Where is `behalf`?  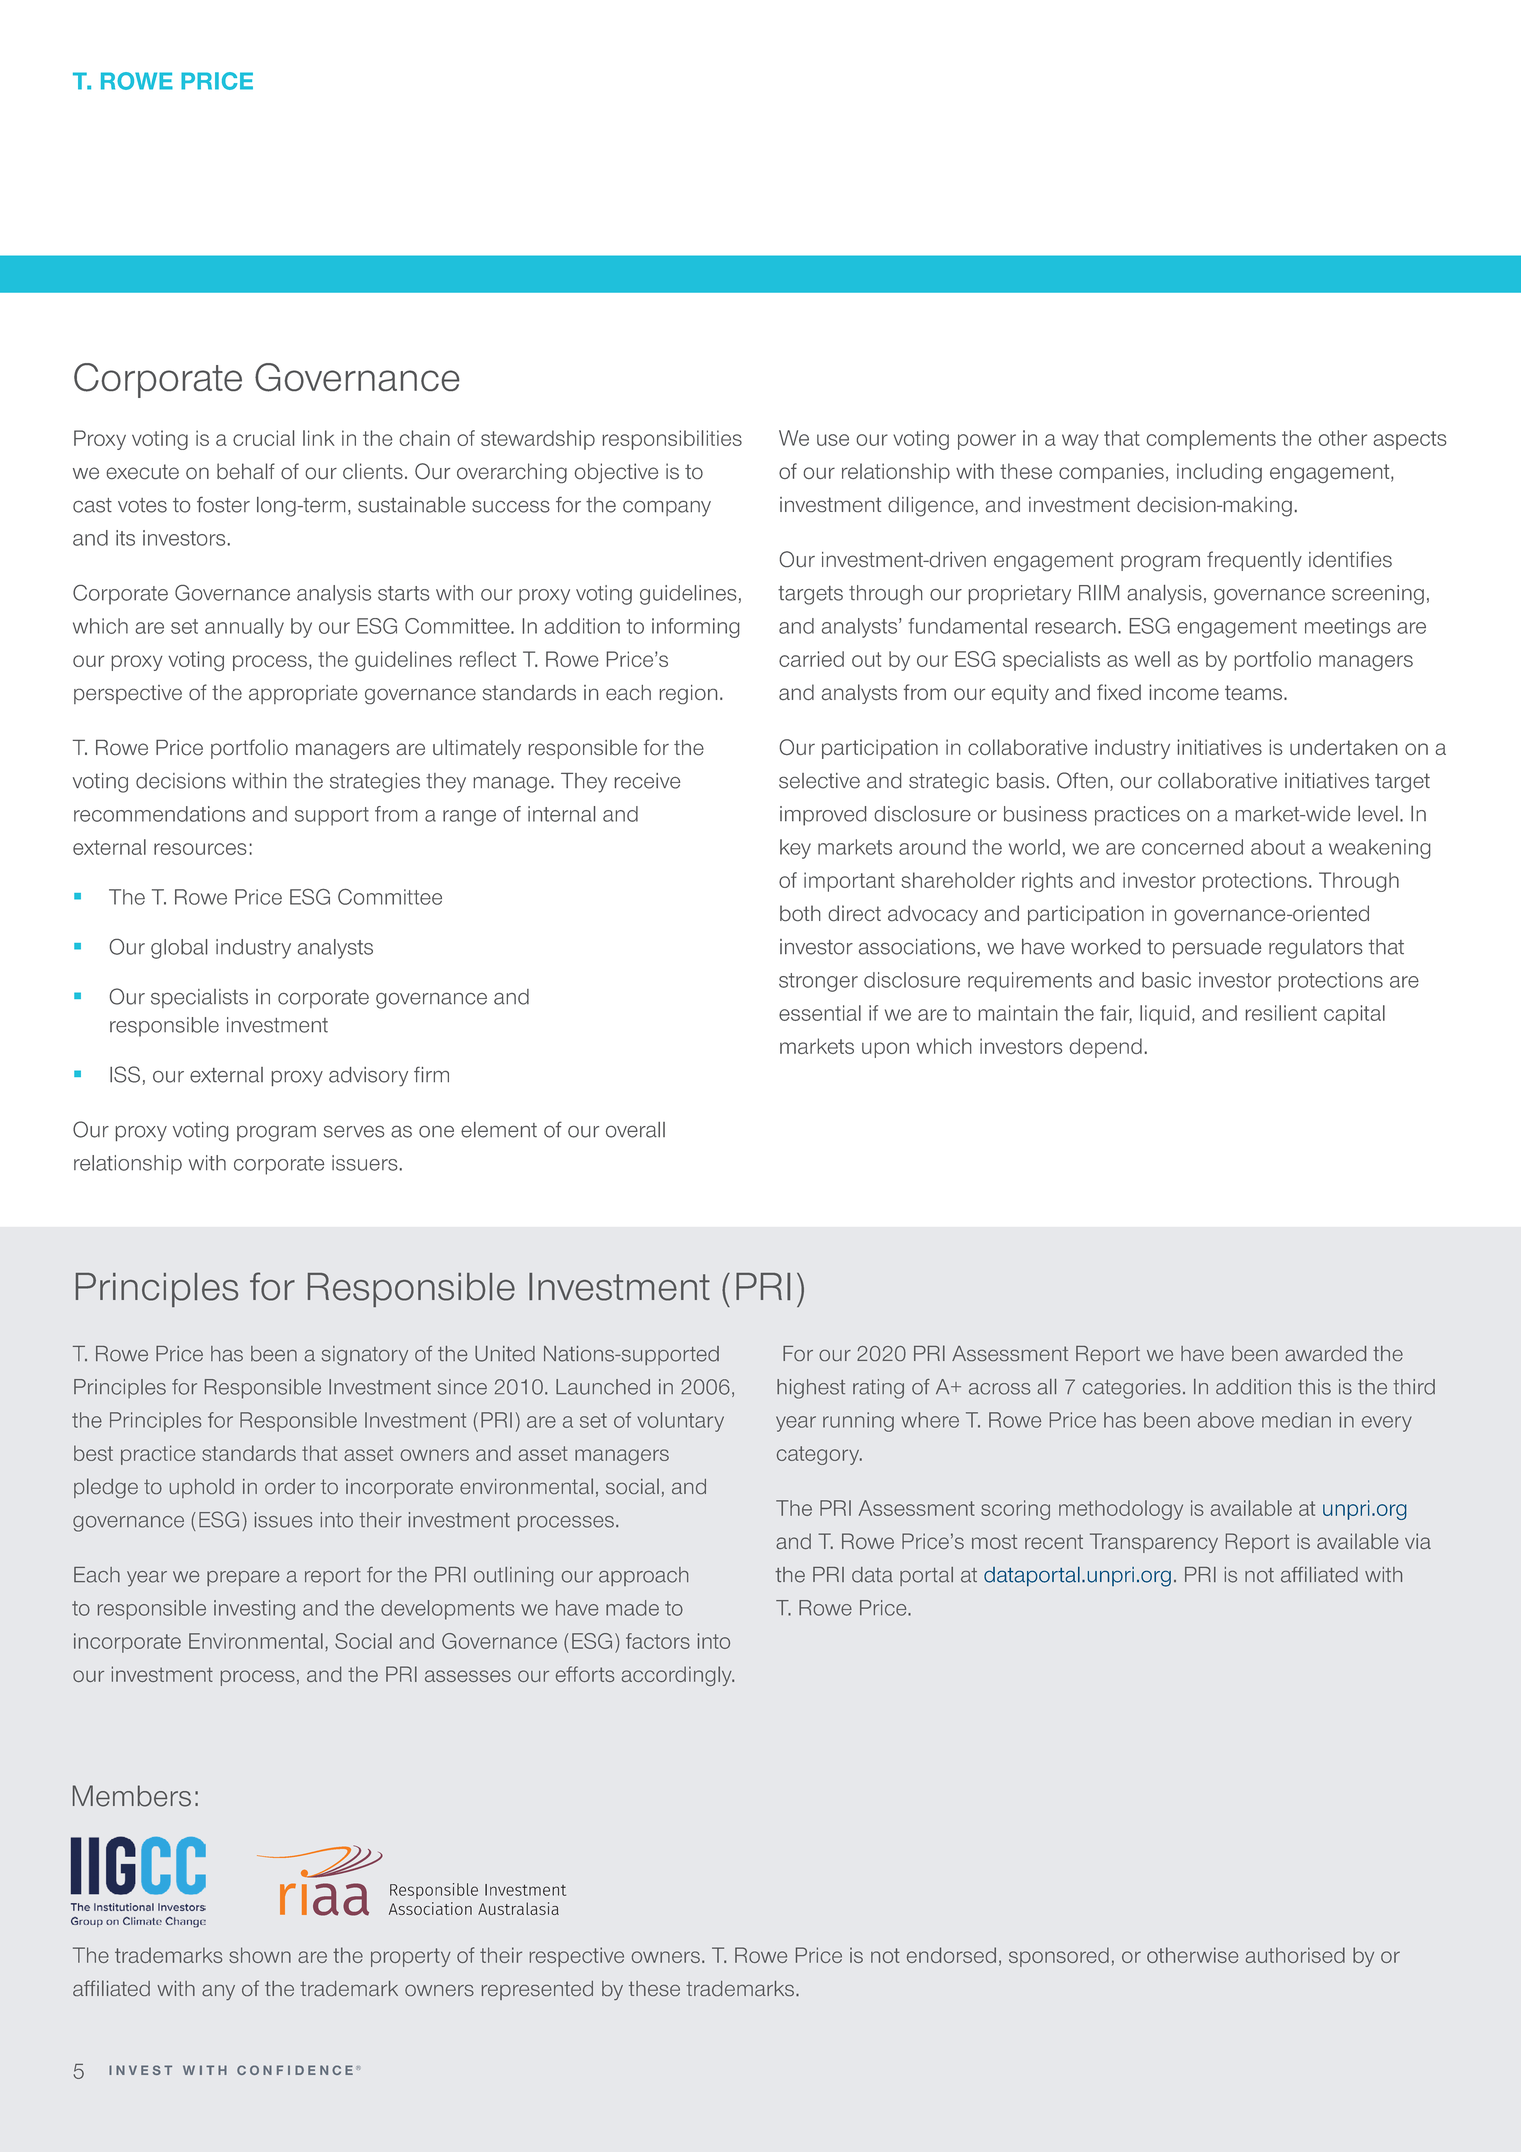 behalf is located at coordinates (246, 471).
